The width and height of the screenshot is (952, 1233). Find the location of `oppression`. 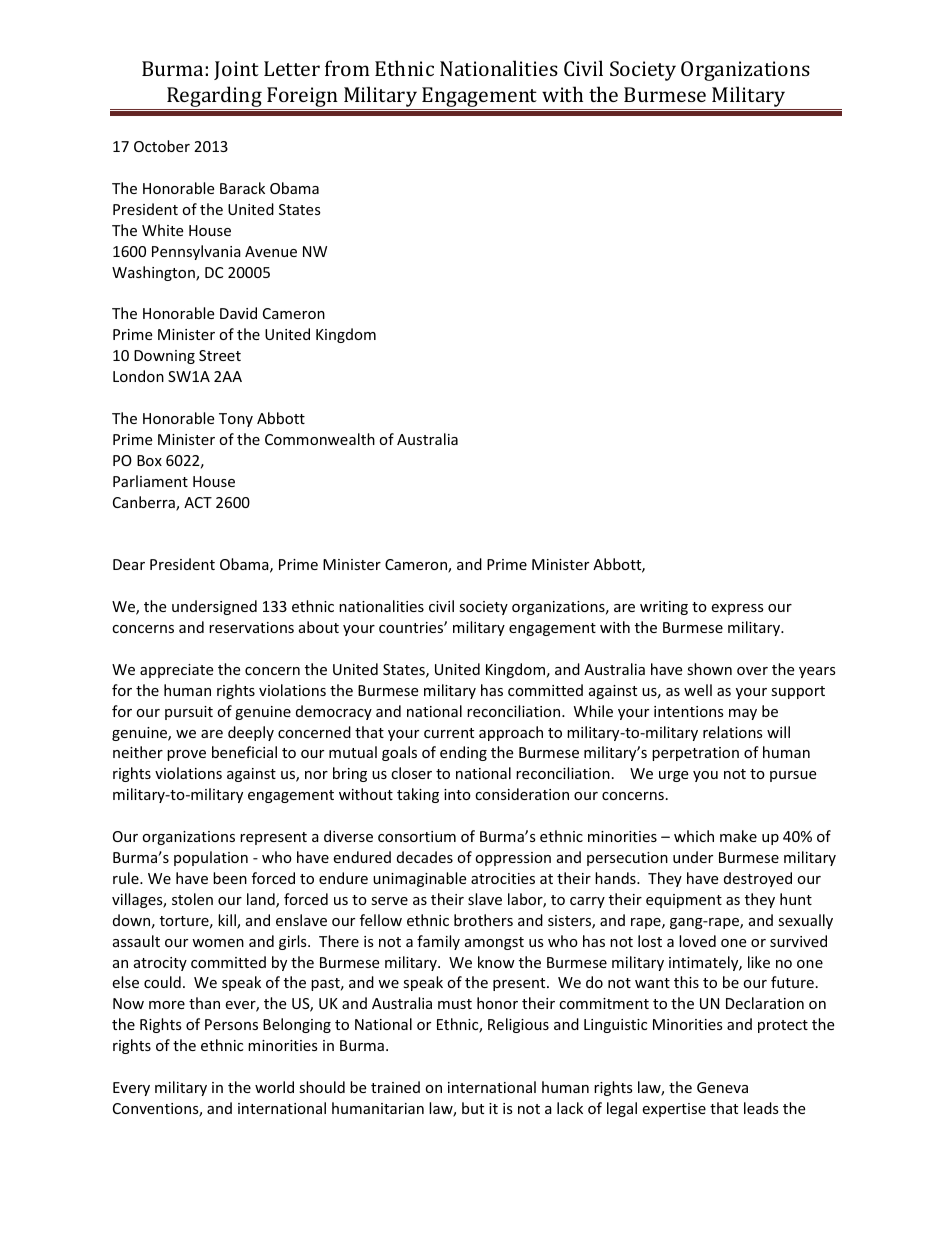

oppression is located at coordinates (513, 859).
